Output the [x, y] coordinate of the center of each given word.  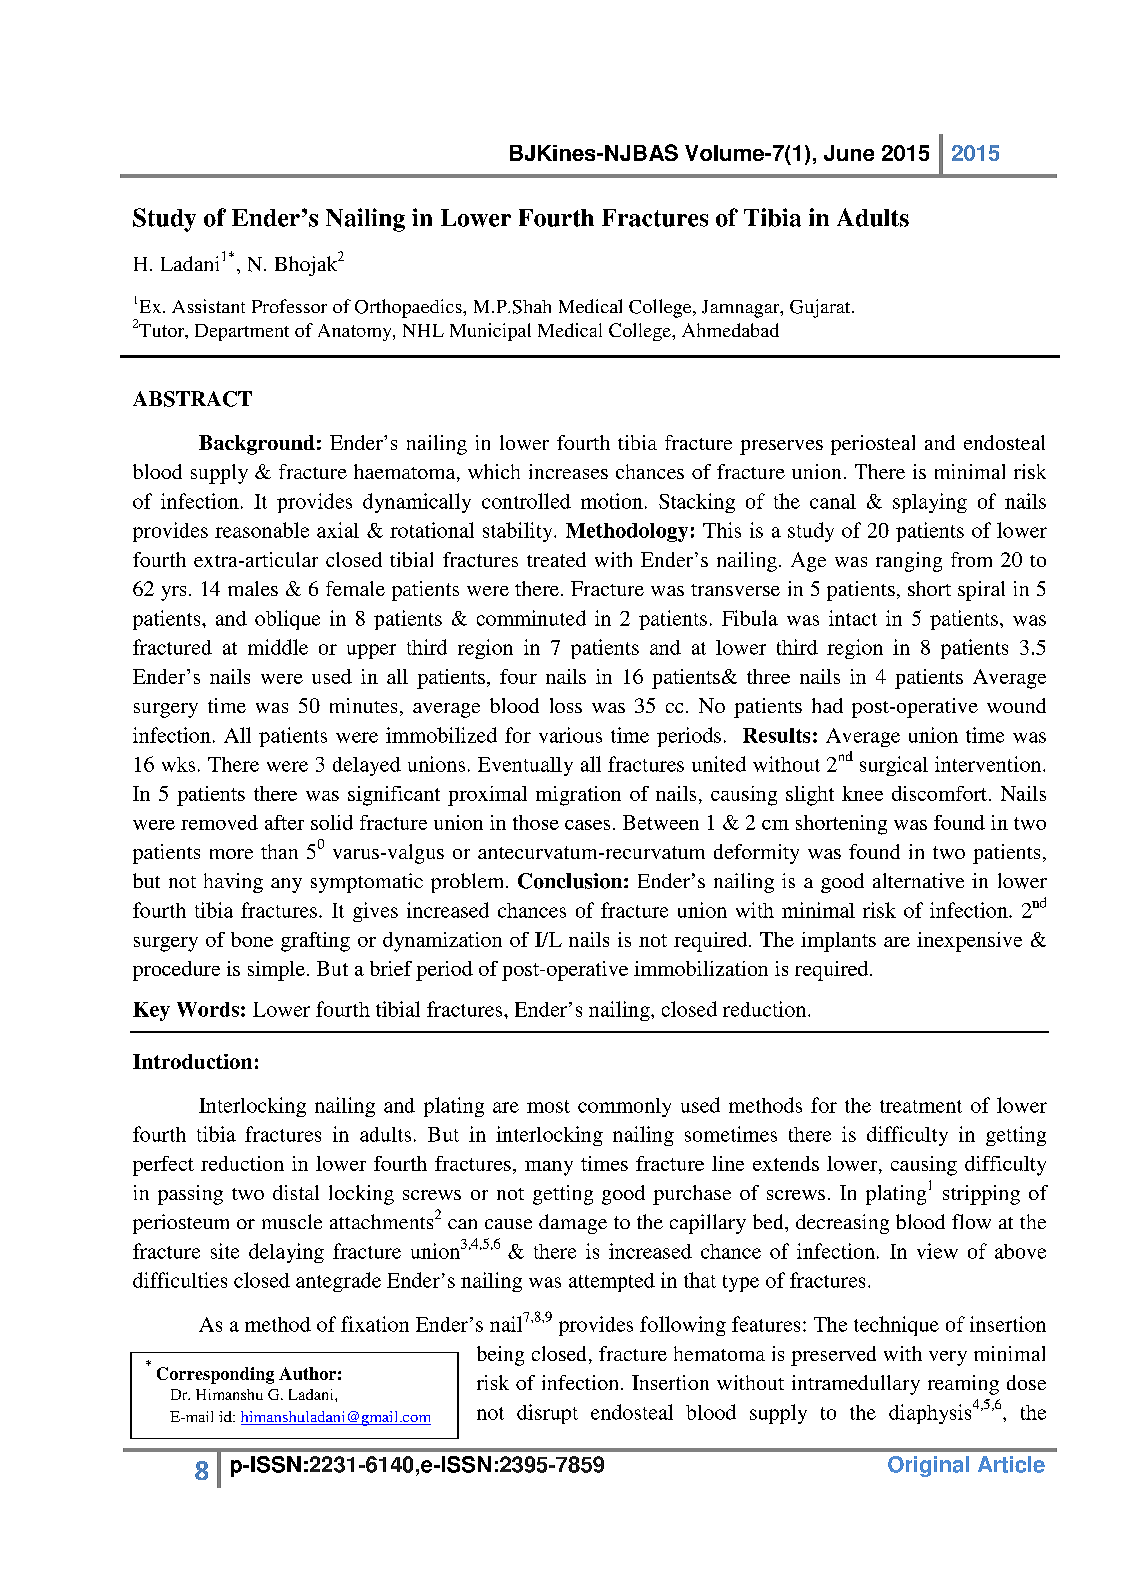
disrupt [547, 1414]
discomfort [939, 793]
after [284, 822]
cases [587, 825]
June [849, 153]
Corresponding [215, 1375]
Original [928, 1466]
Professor [289, 306]
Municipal [490, 332]
